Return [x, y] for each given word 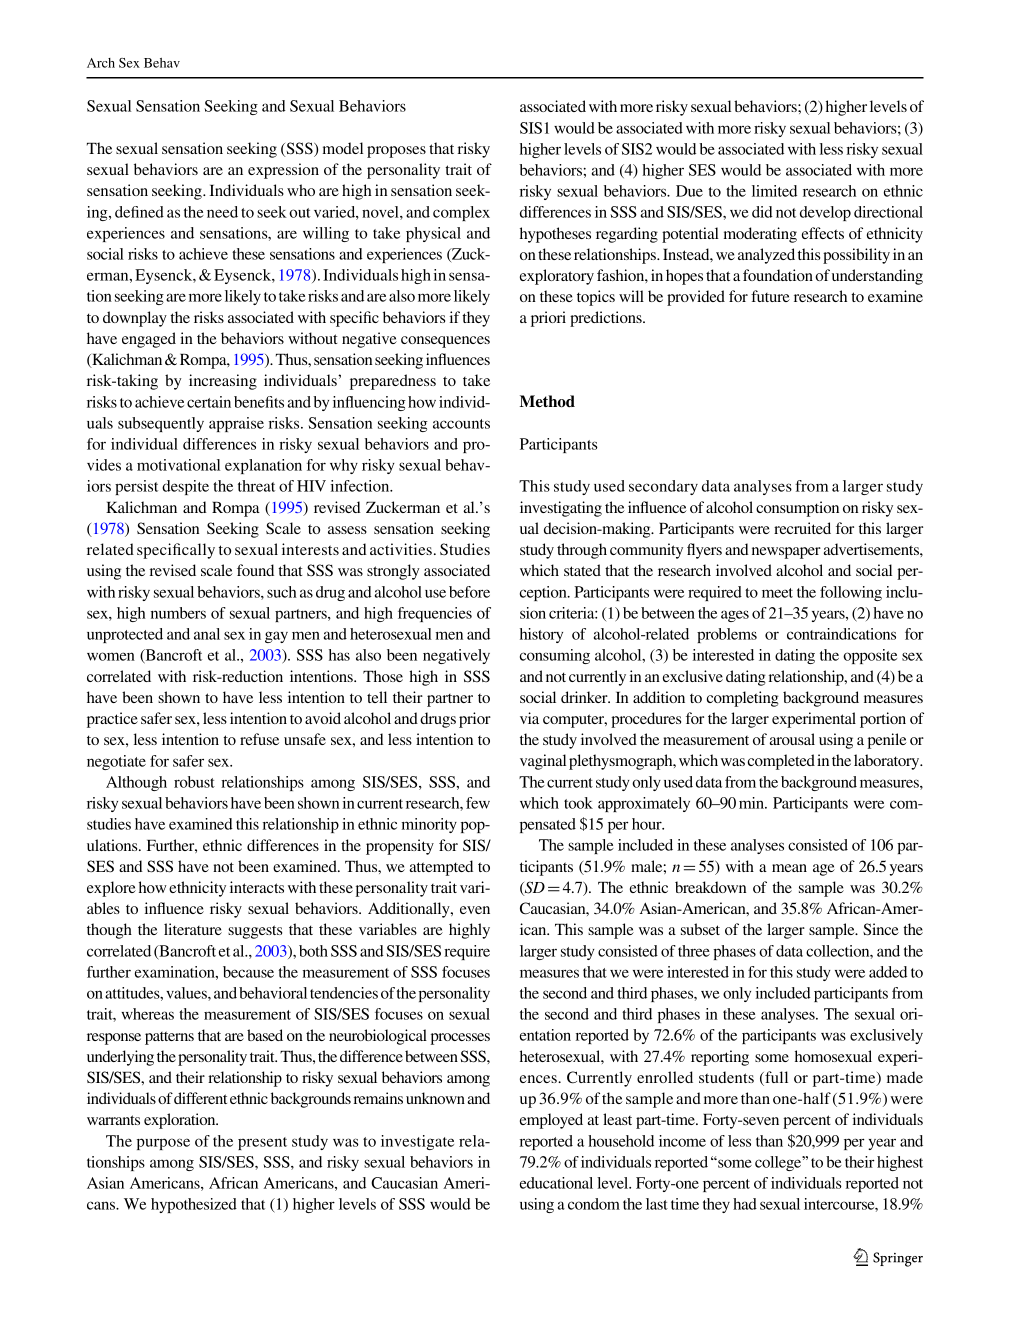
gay [276, 637]
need [222, 212]
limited [774, 191]
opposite [870, 656]
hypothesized [194, 1205]
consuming [555, 656]
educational [556, 1183]
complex [461, 213]
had [745, 1204]
